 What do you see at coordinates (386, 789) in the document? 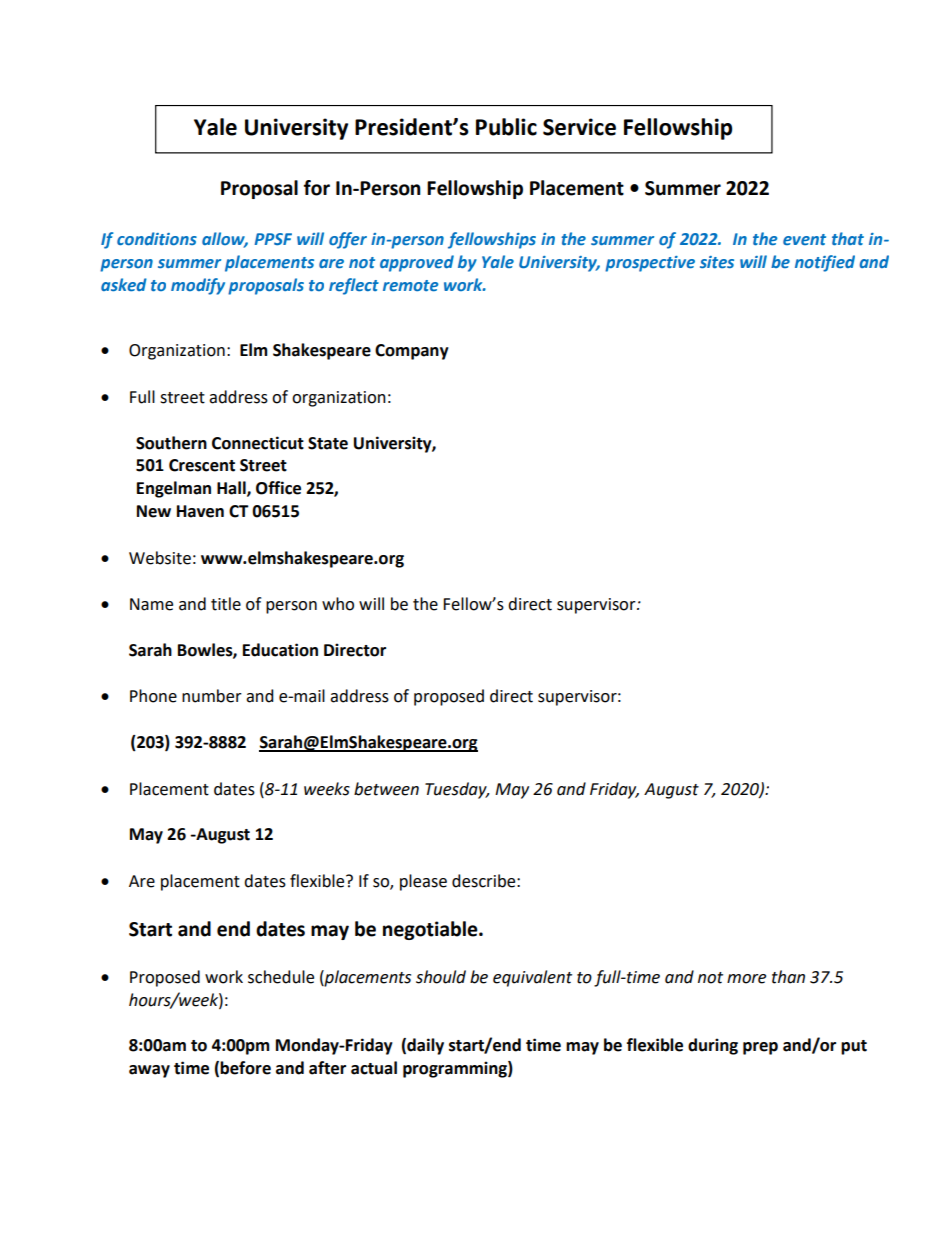
I see `between` at bounding box center [386, 789].
